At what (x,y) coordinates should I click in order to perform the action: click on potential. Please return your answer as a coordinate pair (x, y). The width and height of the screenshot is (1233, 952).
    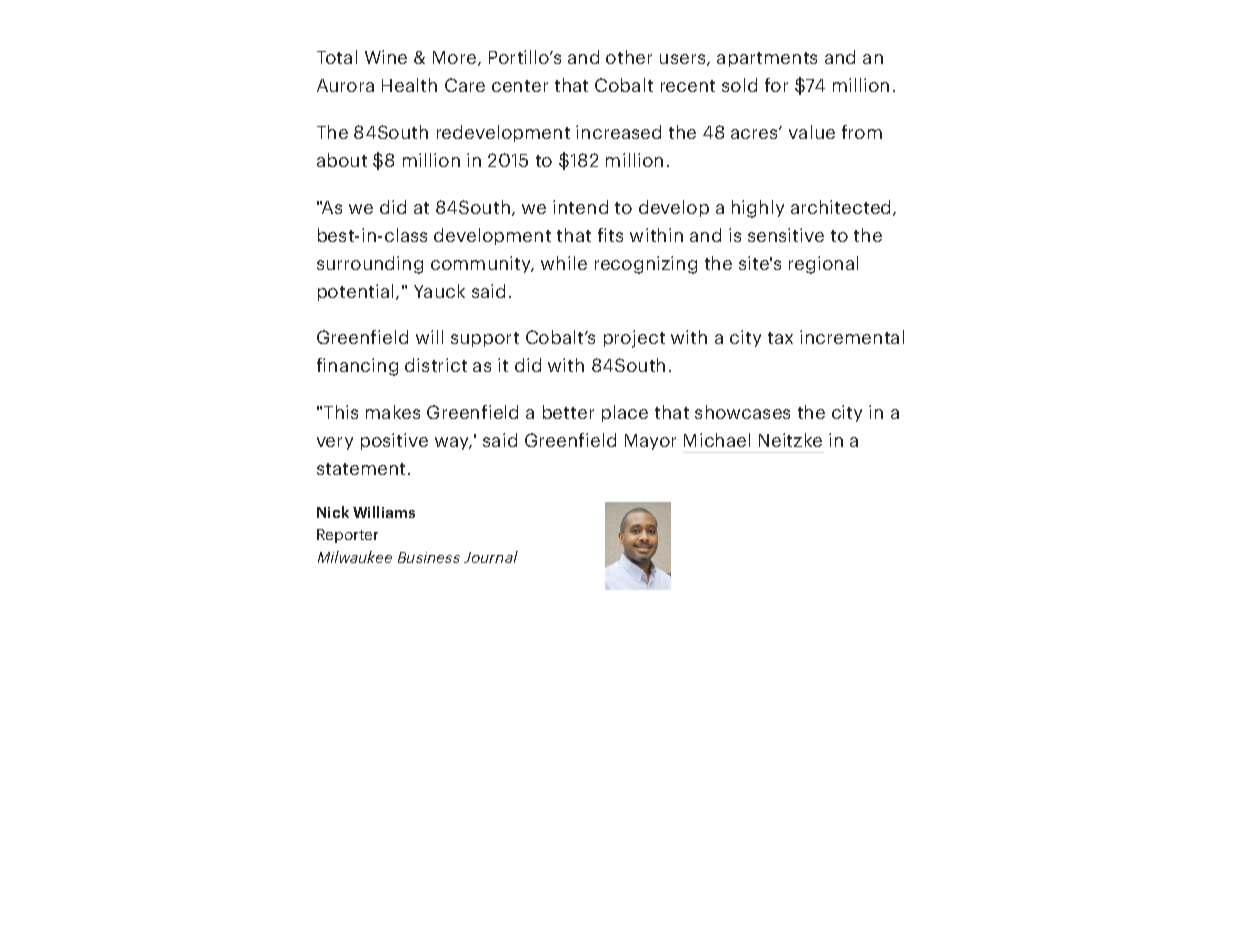
    Looking at the image, I should click on (355, 292).
